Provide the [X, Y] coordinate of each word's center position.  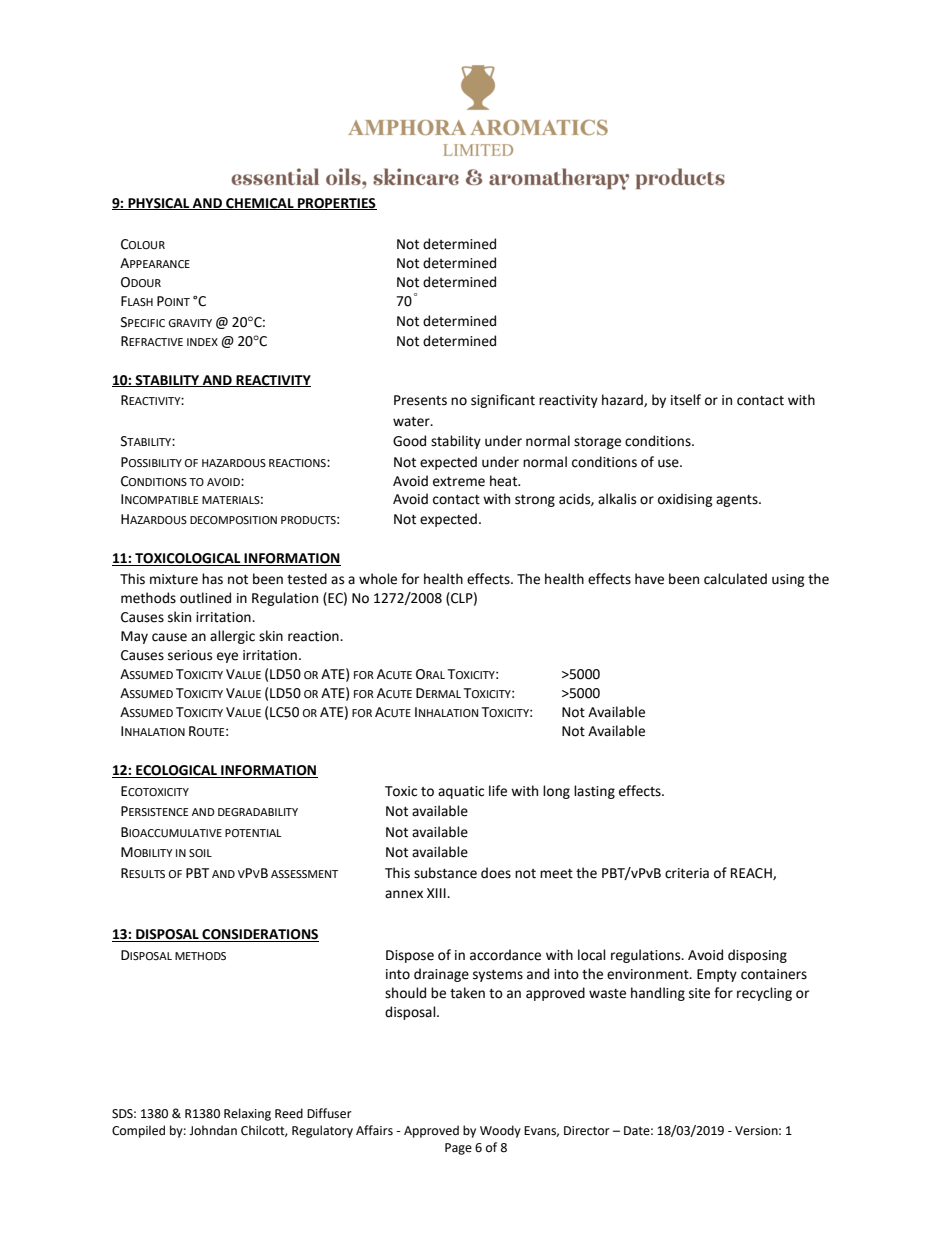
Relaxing [247, 1114]
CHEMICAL [260, 204]
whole [378, 579]
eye [227, 657]
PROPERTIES [336, 204]
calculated [735, 579]
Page [458, 1149]
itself [686, 400]
